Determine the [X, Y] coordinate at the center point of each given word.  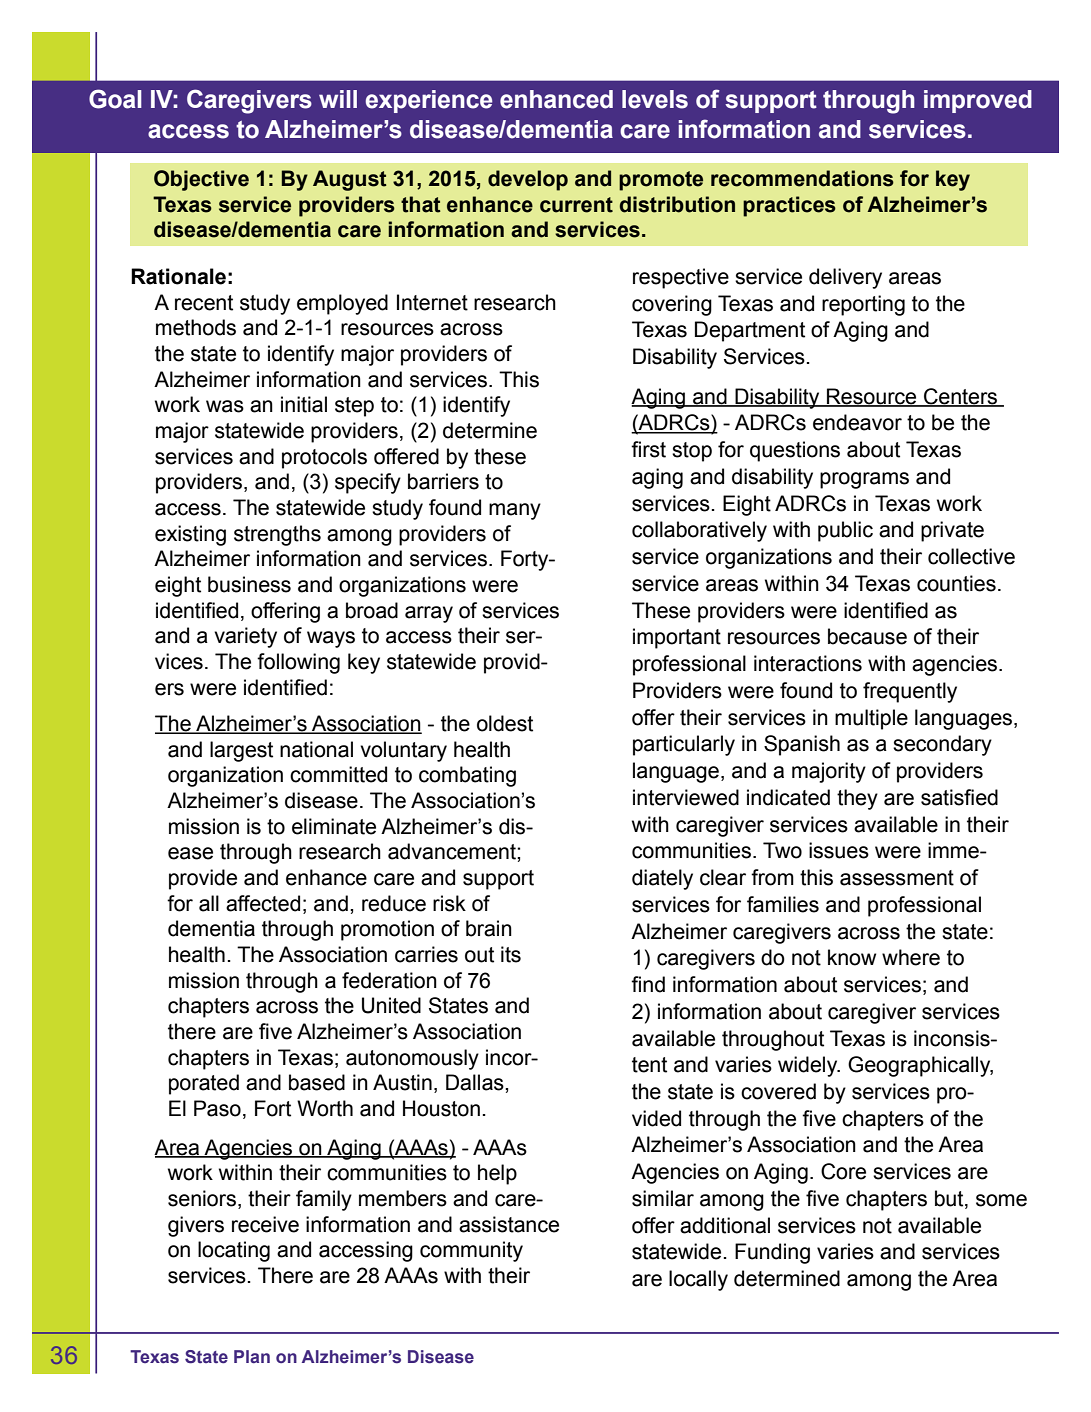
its [511, 954]
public [845, 531]
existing [190, 535]
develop [528, 180]
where [911, 957]
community [471, 1251]
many [515, 511]
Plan [252, 1356]
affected [263, 903]
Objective [201, 180]
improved [978, 101]
